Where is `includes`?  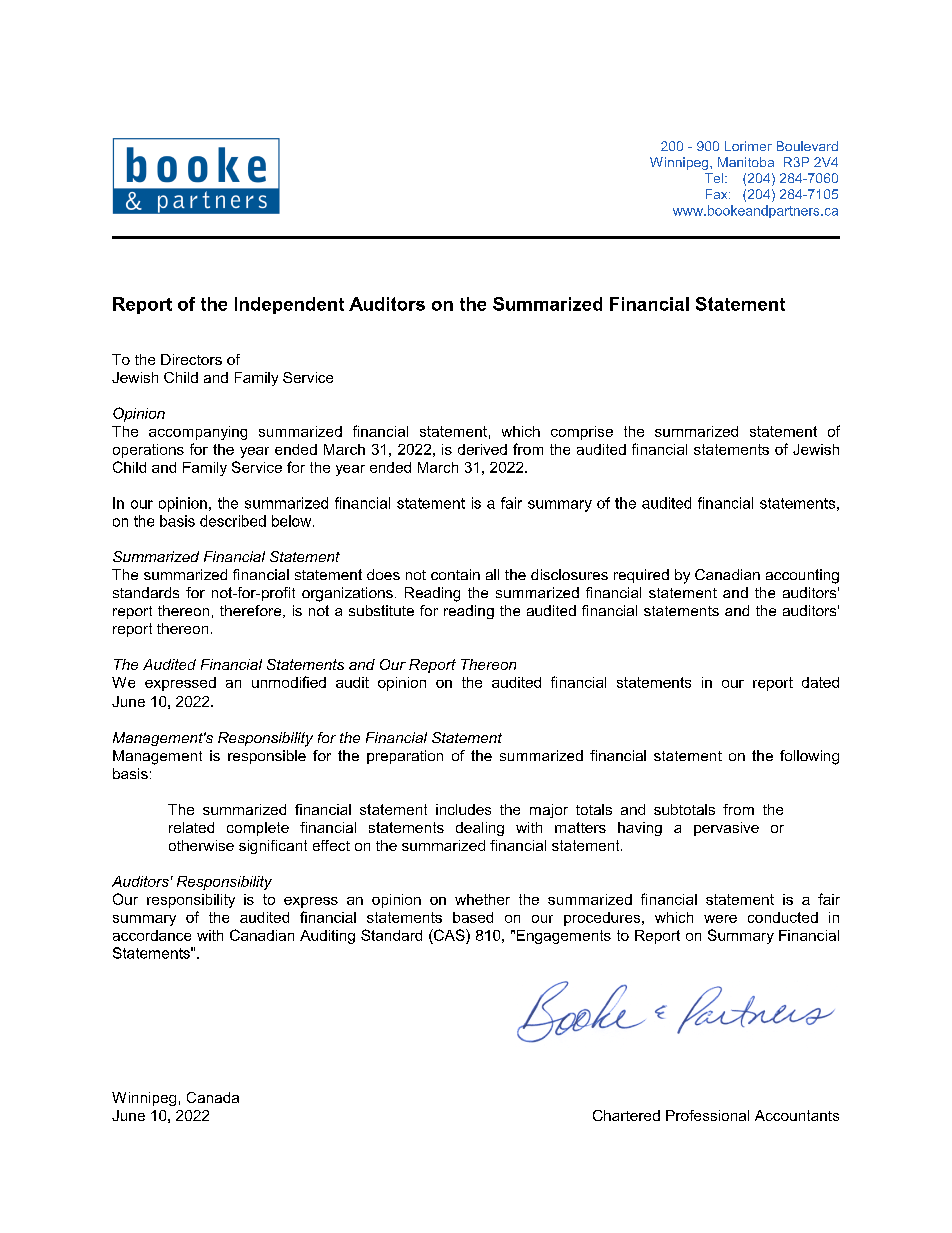 includes is located at coordinates (463, 809).
